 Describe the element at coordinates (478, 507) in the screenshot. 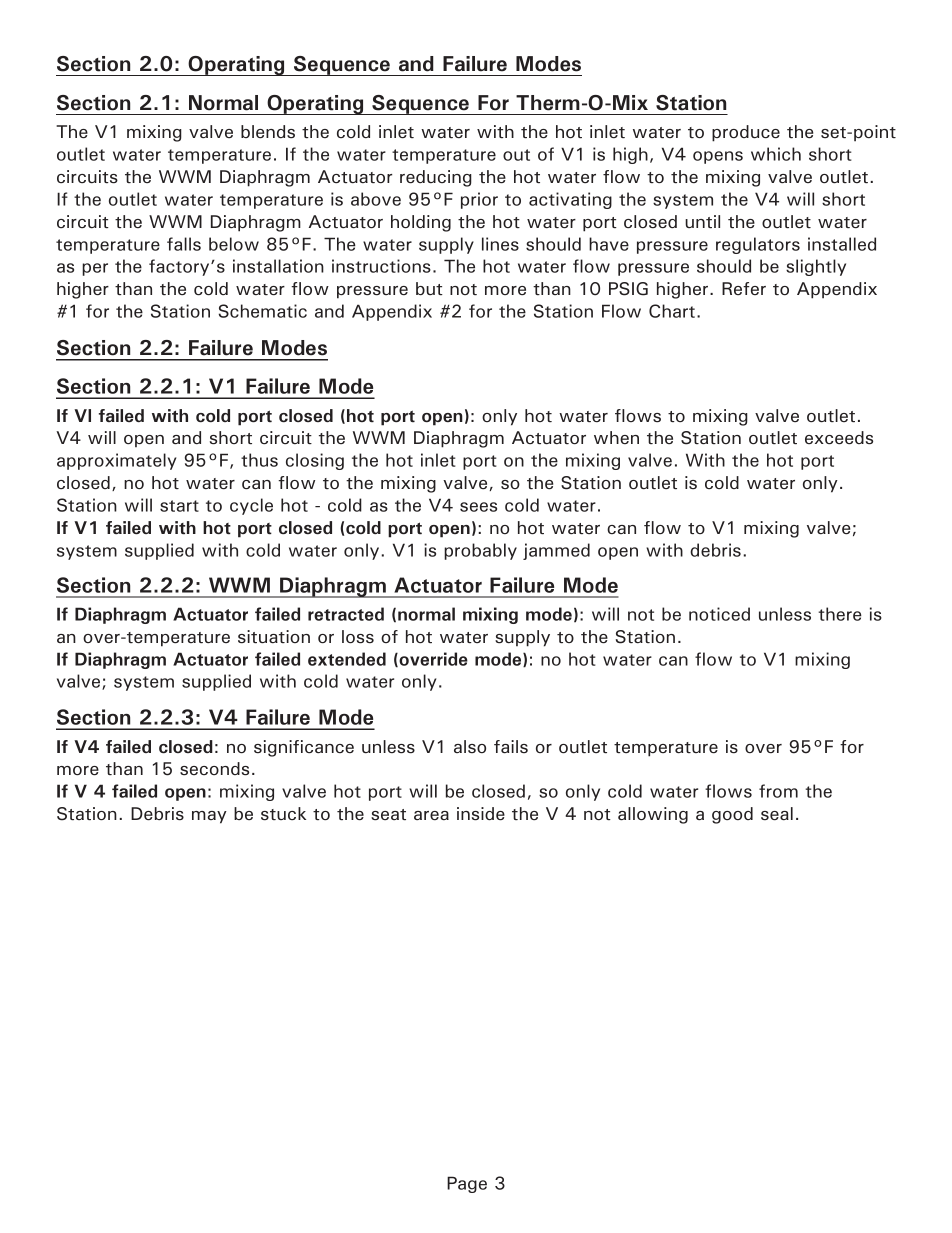

I see `sees` at that location.
